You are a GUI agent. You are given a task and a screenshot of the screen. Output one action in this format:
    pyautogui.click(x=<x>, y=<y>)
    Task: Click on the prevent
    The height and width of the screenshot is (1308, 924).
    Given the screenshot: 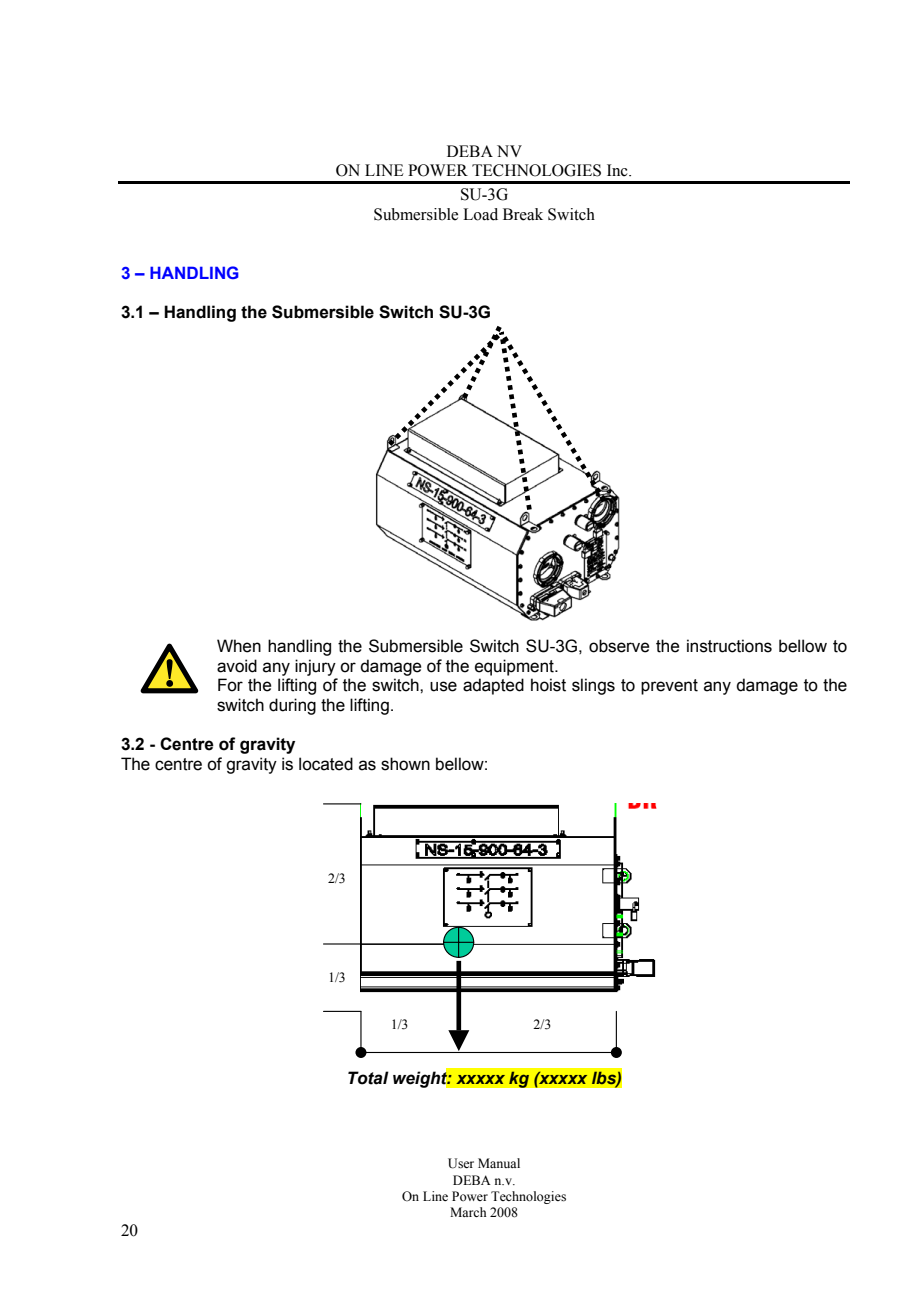 What is the action you would take?
    pyautogui.click(x=669, y=687)
